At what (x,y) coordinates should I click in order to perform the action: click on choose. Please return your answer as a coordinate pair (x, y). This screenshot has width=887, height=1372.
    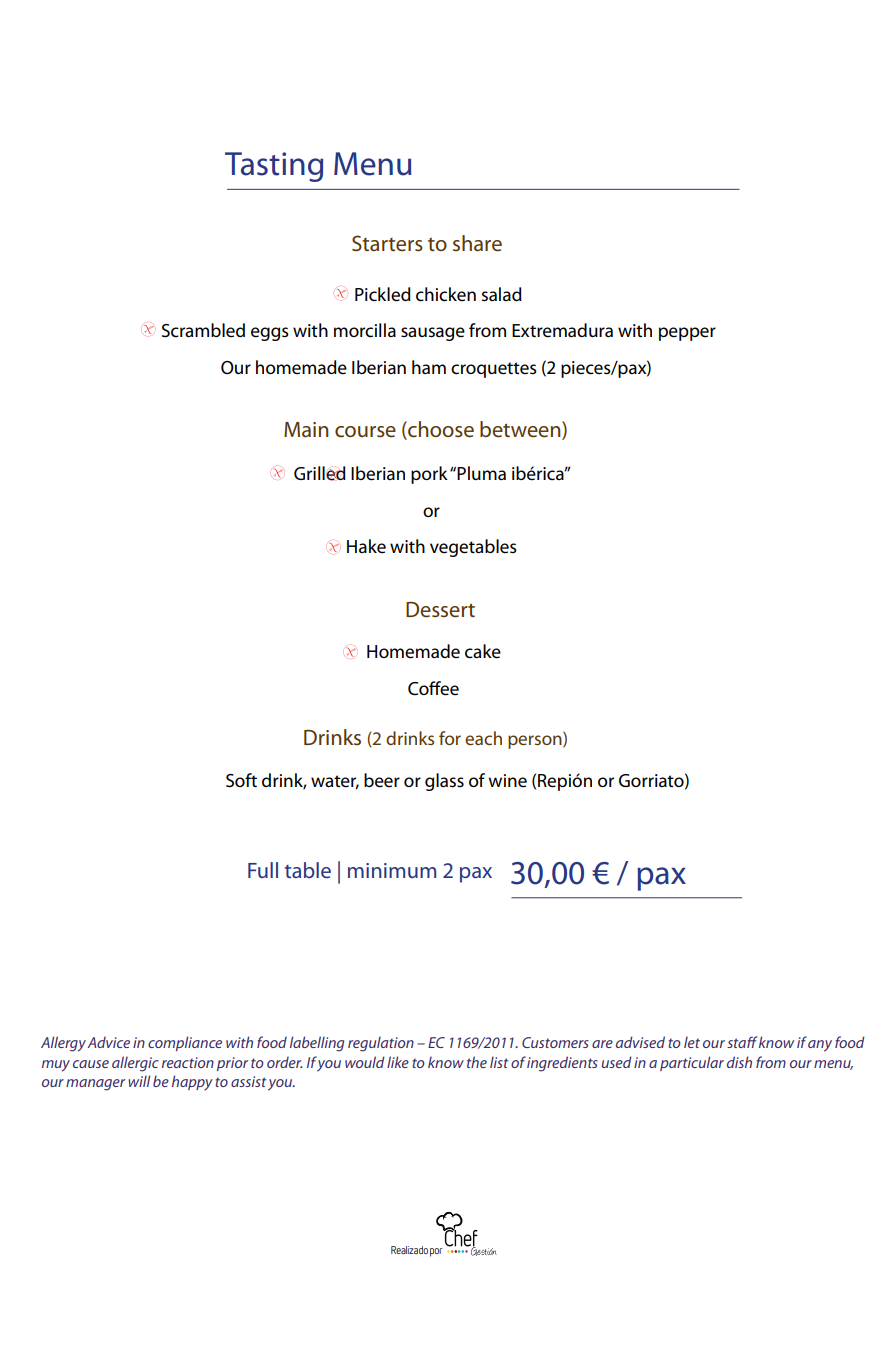
    Looking at the image, I should click on (440, 430).
